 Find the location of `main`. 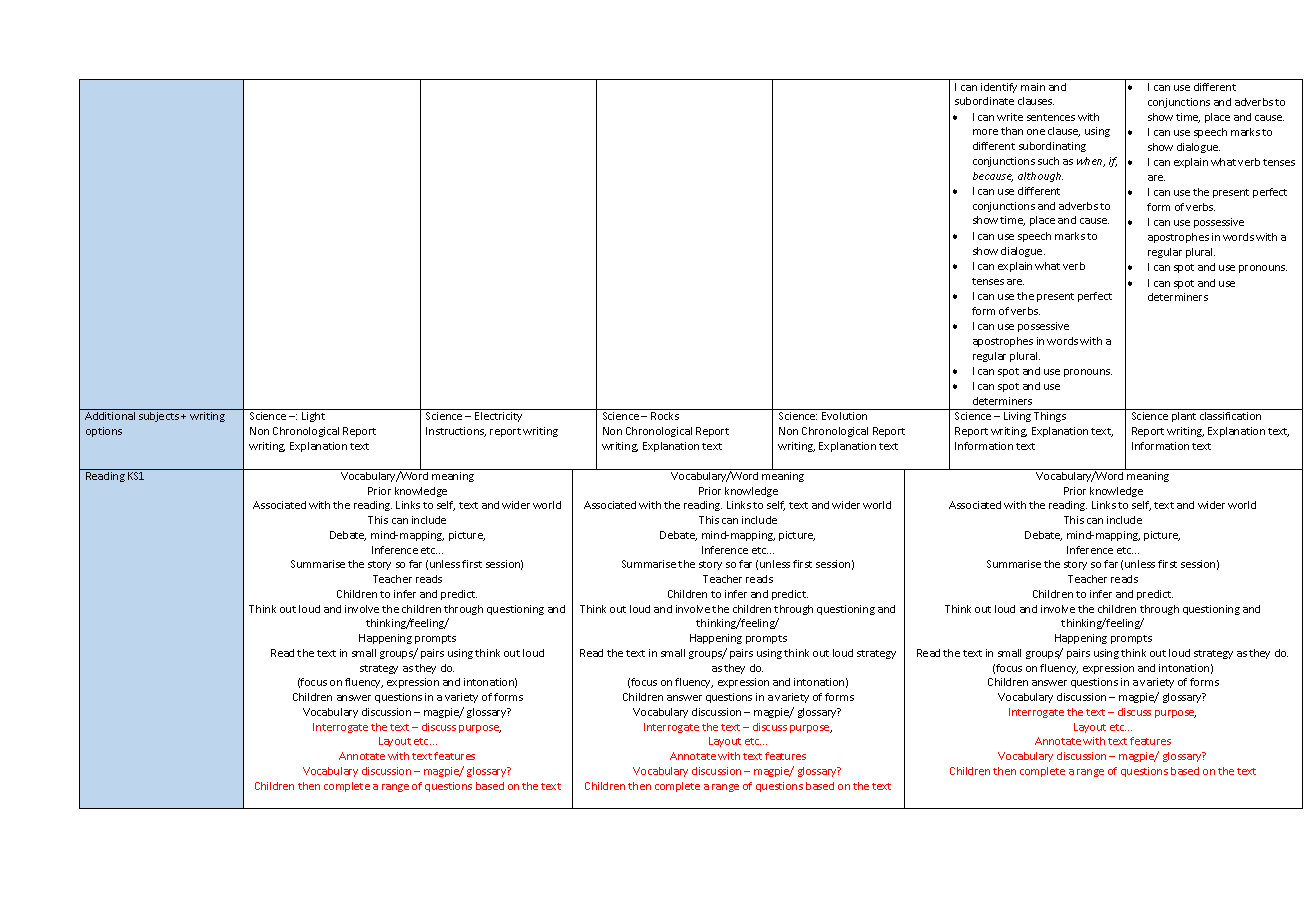

main is located at coordinates (1033, 87).
